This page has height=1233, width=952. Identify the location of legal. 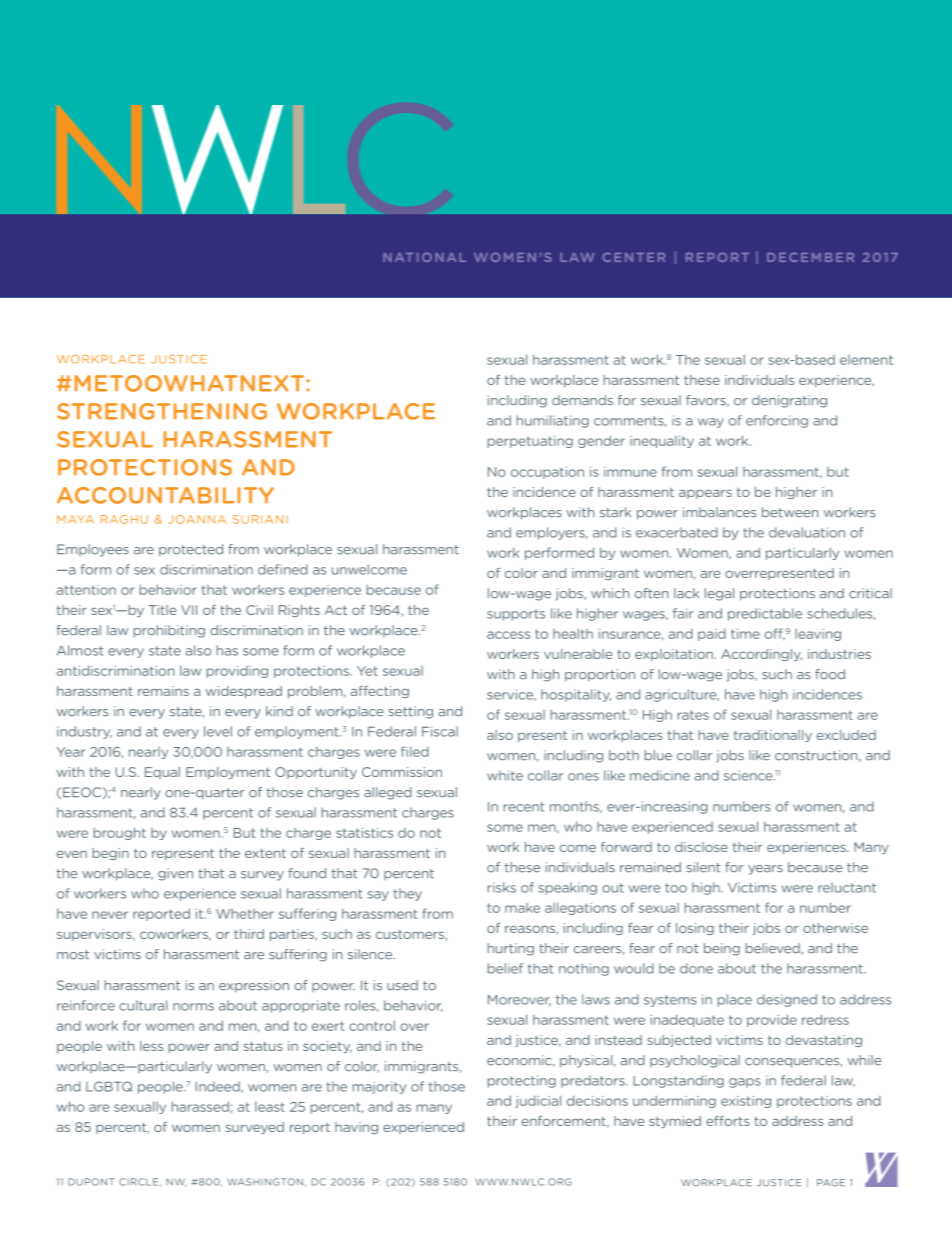
(719, 594).
